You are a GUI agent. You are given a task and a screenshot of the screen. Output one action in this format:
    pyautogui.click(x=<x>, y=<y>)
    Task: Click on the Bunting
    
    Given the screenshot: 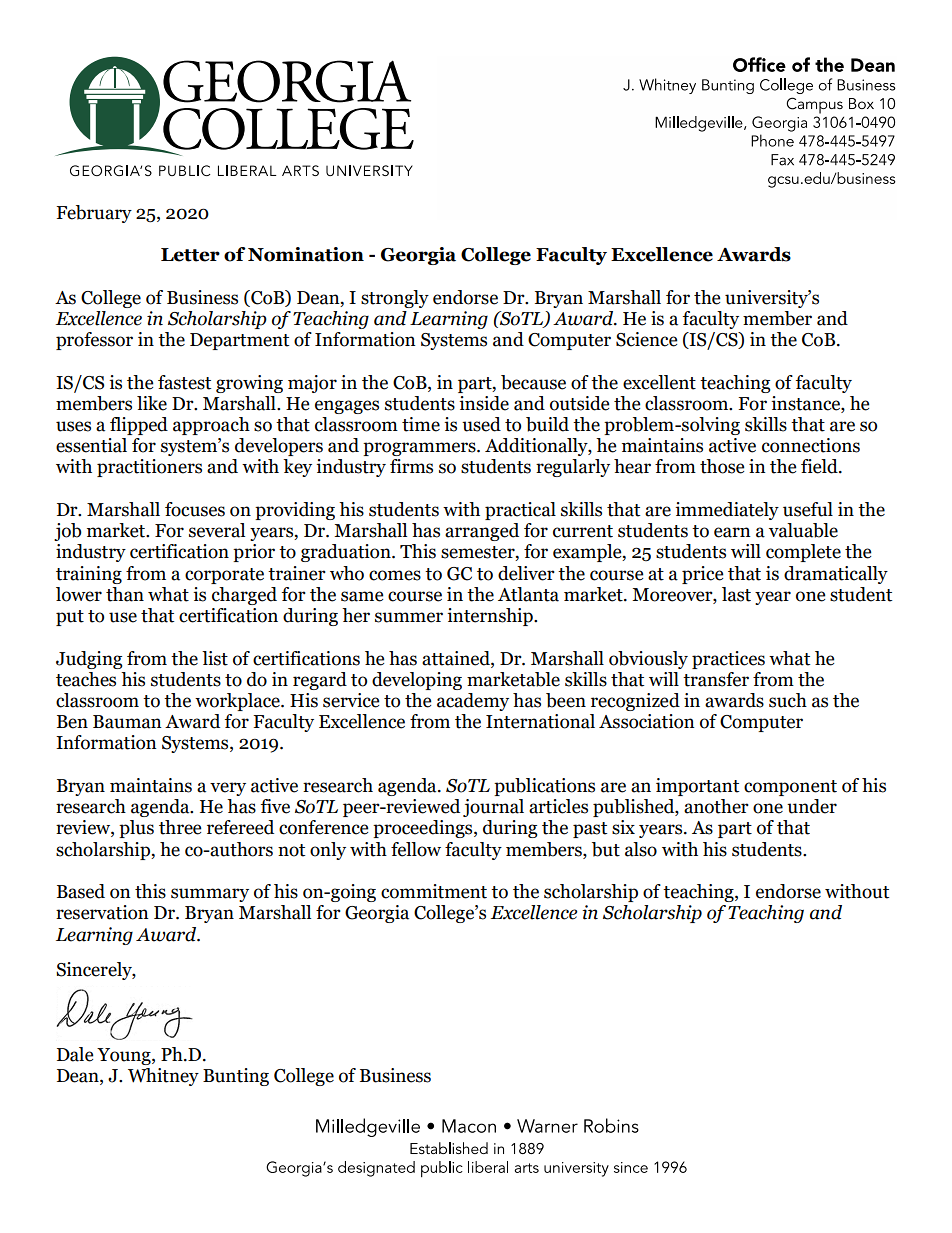 What is the action you would take?
    pyautogui.click(x=236, y=1077)
